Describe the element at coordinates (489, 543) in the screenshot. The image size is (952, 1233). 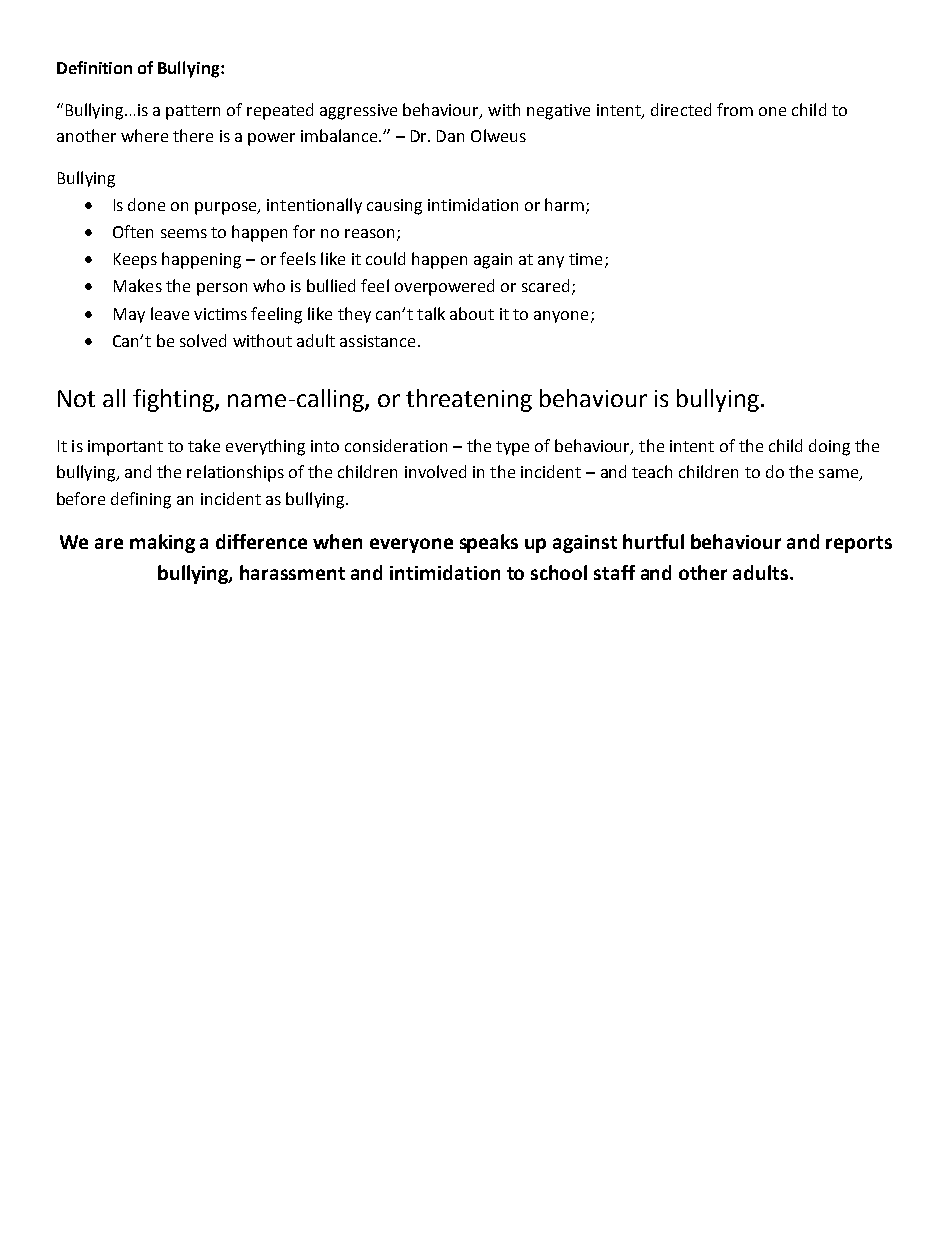
I see `speaks` at that location.
